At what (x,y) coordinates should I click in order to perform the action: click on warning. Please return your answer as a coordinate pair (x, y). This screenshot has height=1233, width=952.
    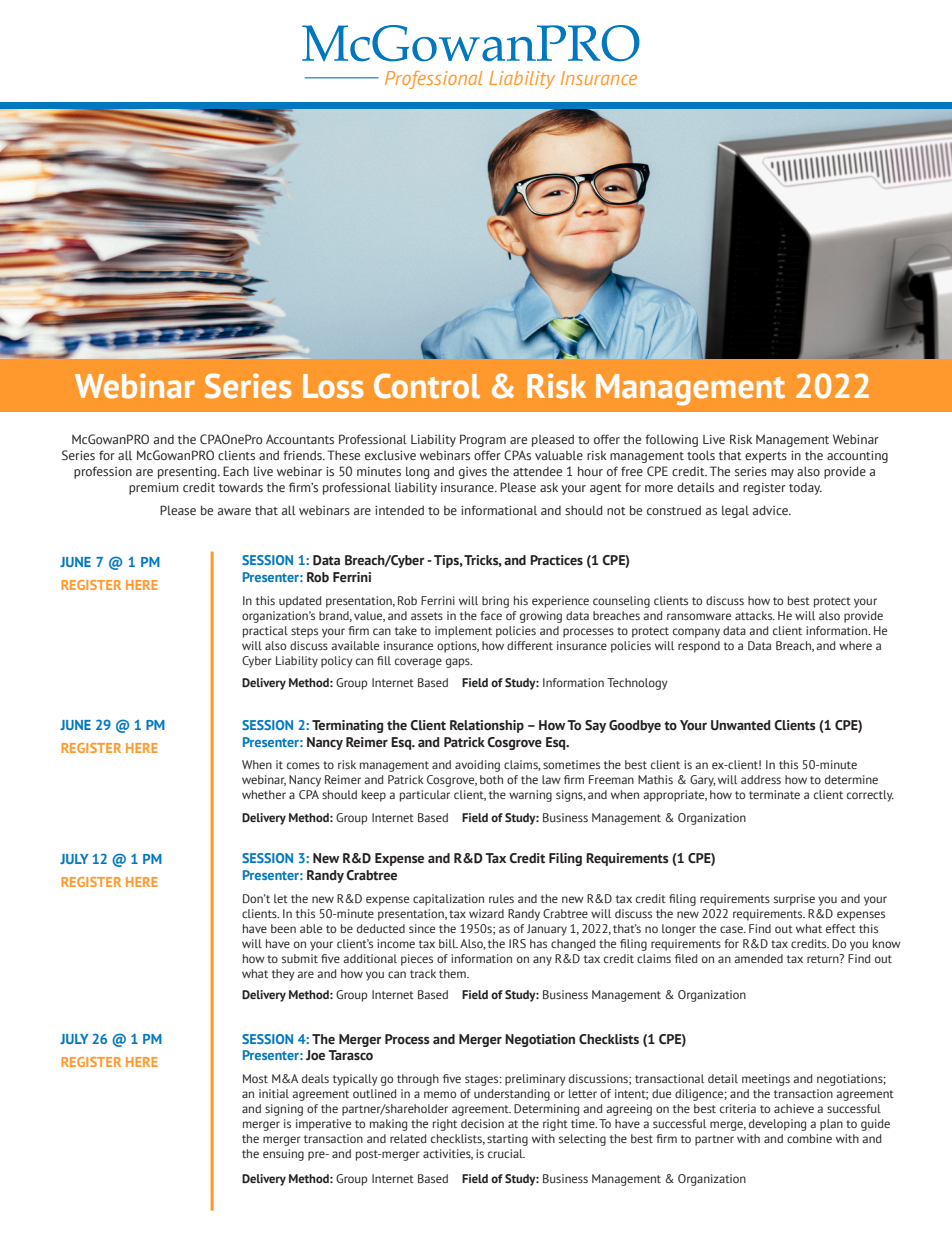
    Looking at the image, I should click on (530, 796).
